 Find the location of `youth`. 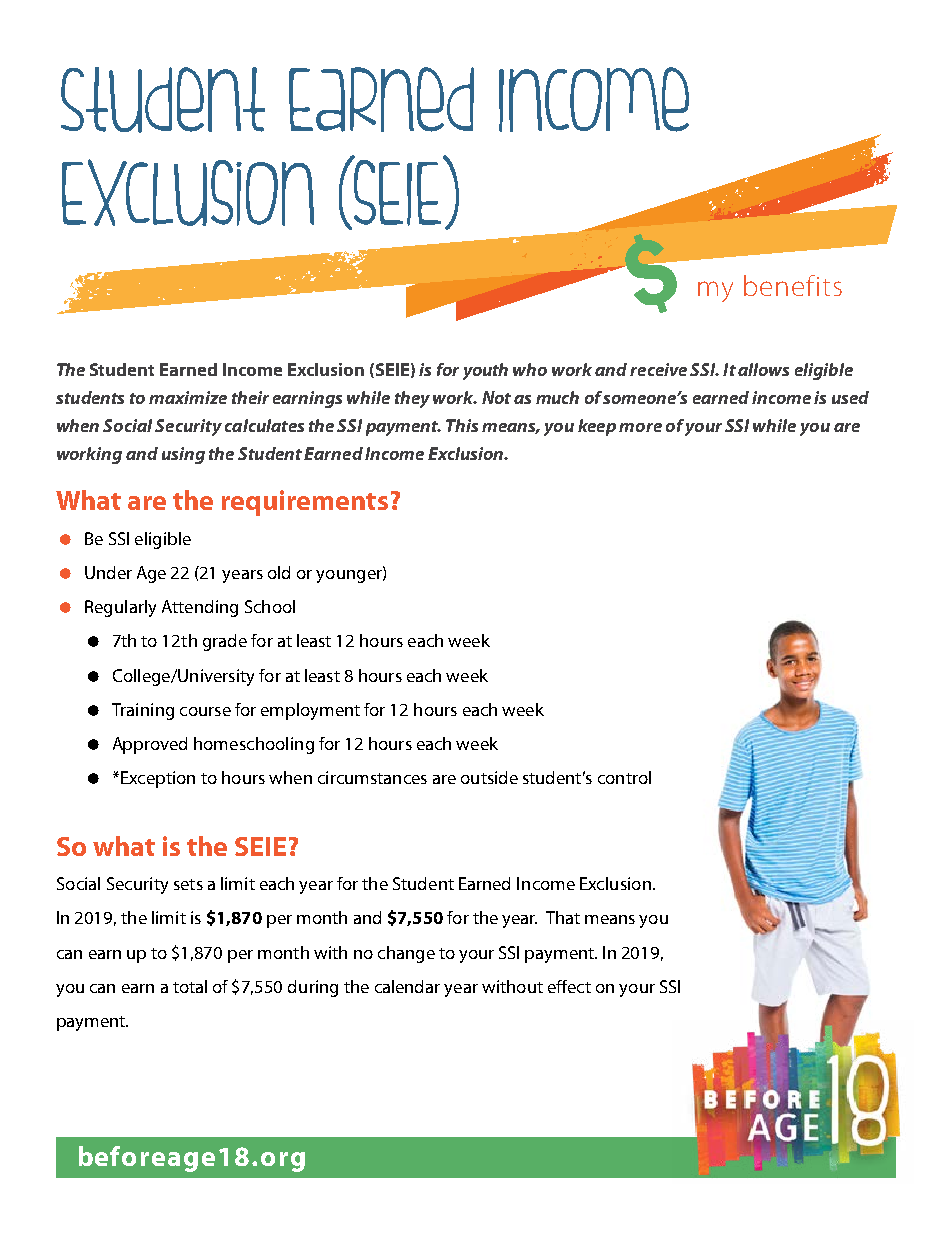

youth is located at coordinates (485, 371).
